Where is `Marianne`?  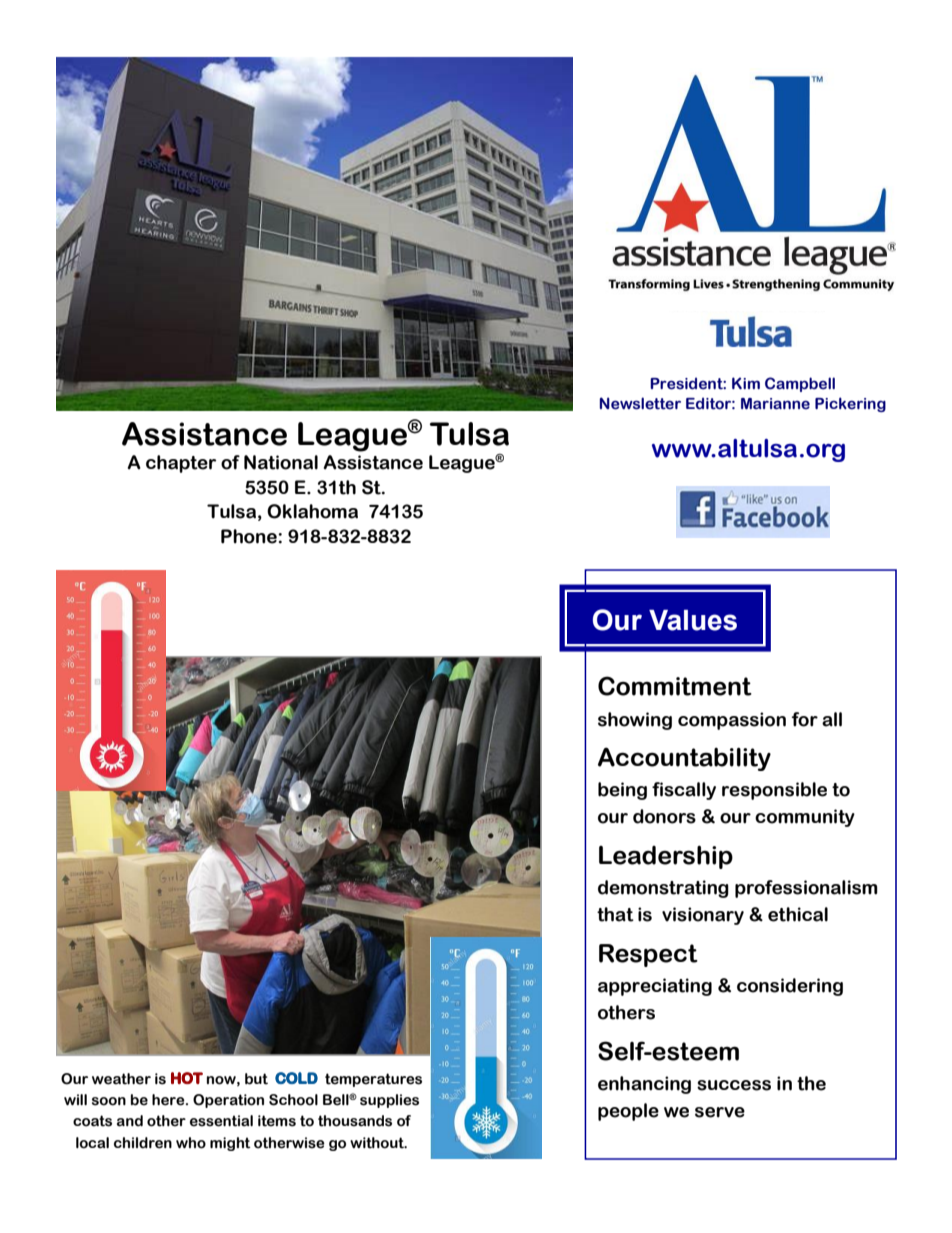
Marianne is located at coordinates (775, 404).
